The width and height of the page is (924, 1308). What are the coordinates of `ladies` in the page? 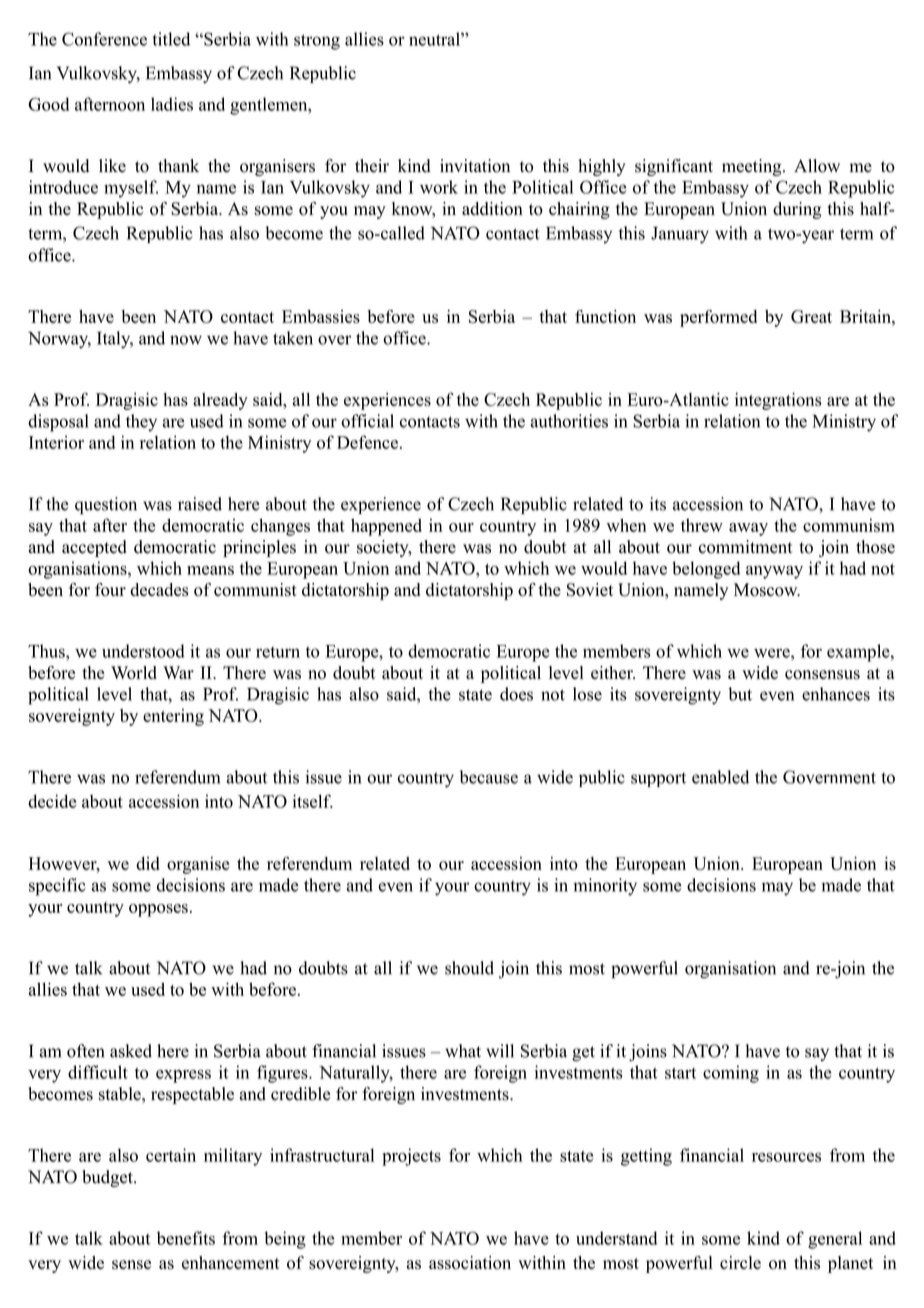 It's located at (172, 104).
